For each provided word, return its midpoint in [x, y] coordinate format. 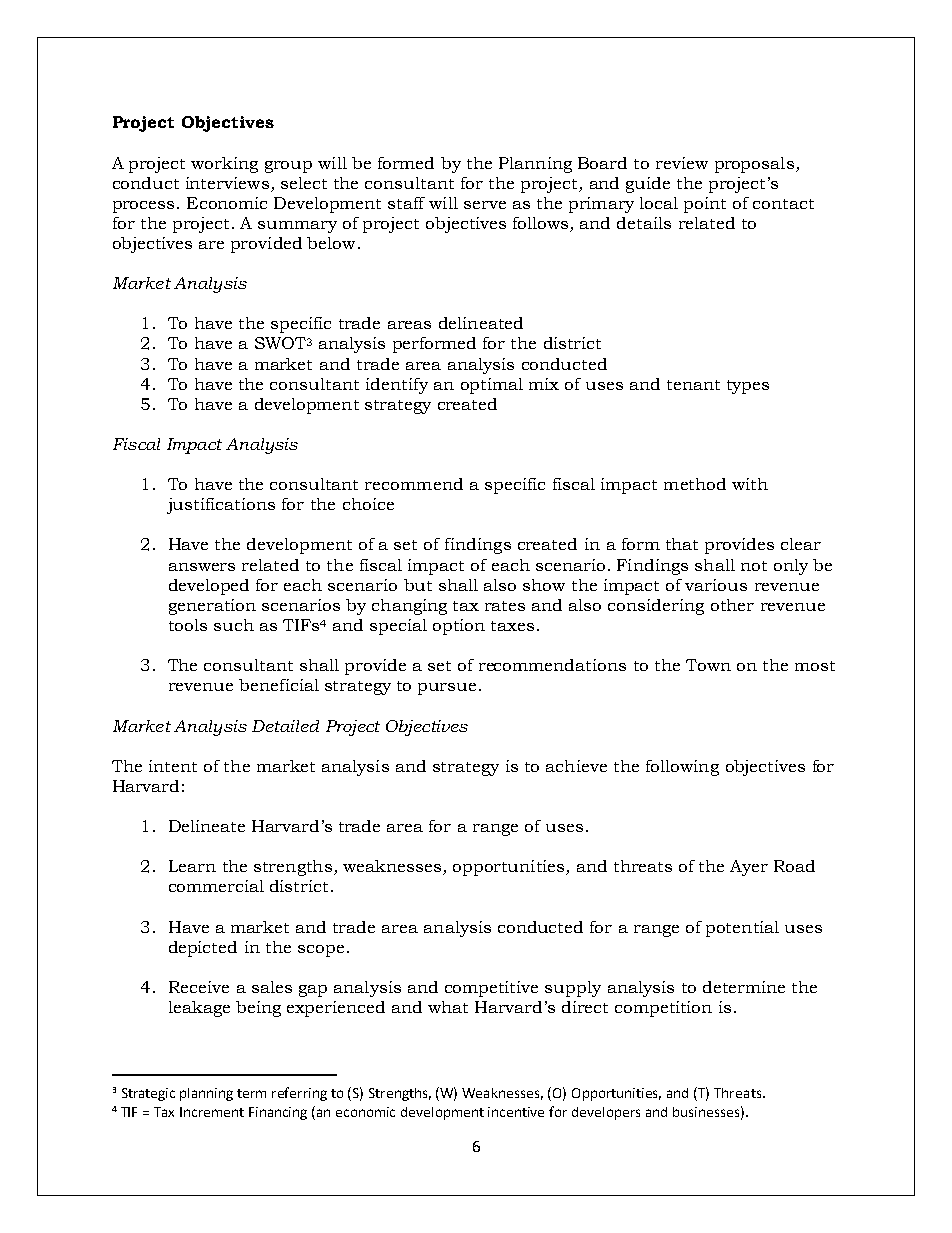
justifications [221, 506]
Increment [212, 1112]
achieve [576, 766]
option [459, 627]
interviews [227, 183]
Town [708, 665]
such [234, 625]
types [748, 387]
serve [485, 205]
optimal [492, 386]
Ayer [749, 868]
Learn [192, 866]
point [705, 205]
